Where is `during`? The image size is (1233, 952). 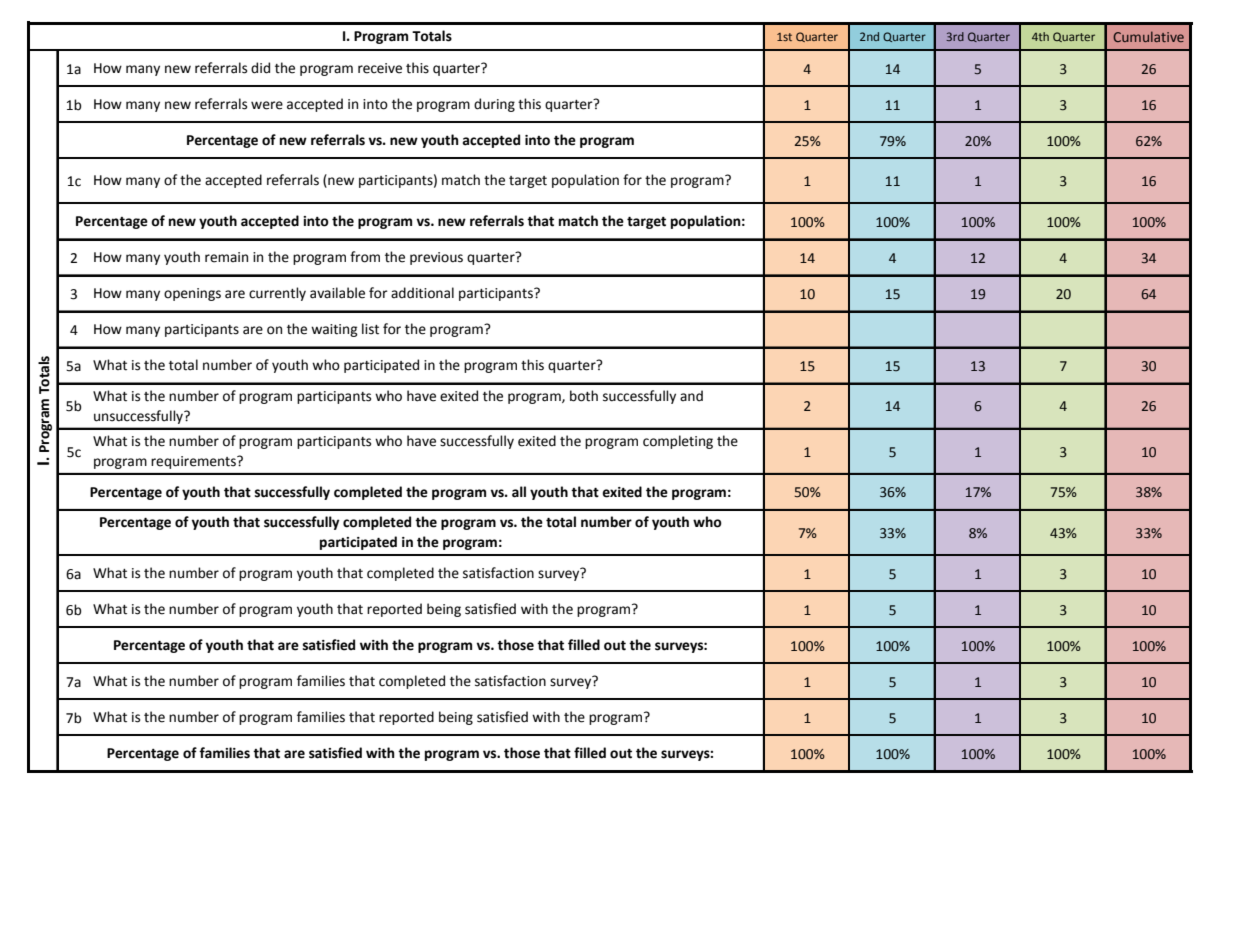
during is located at coordinates (494, 105).
